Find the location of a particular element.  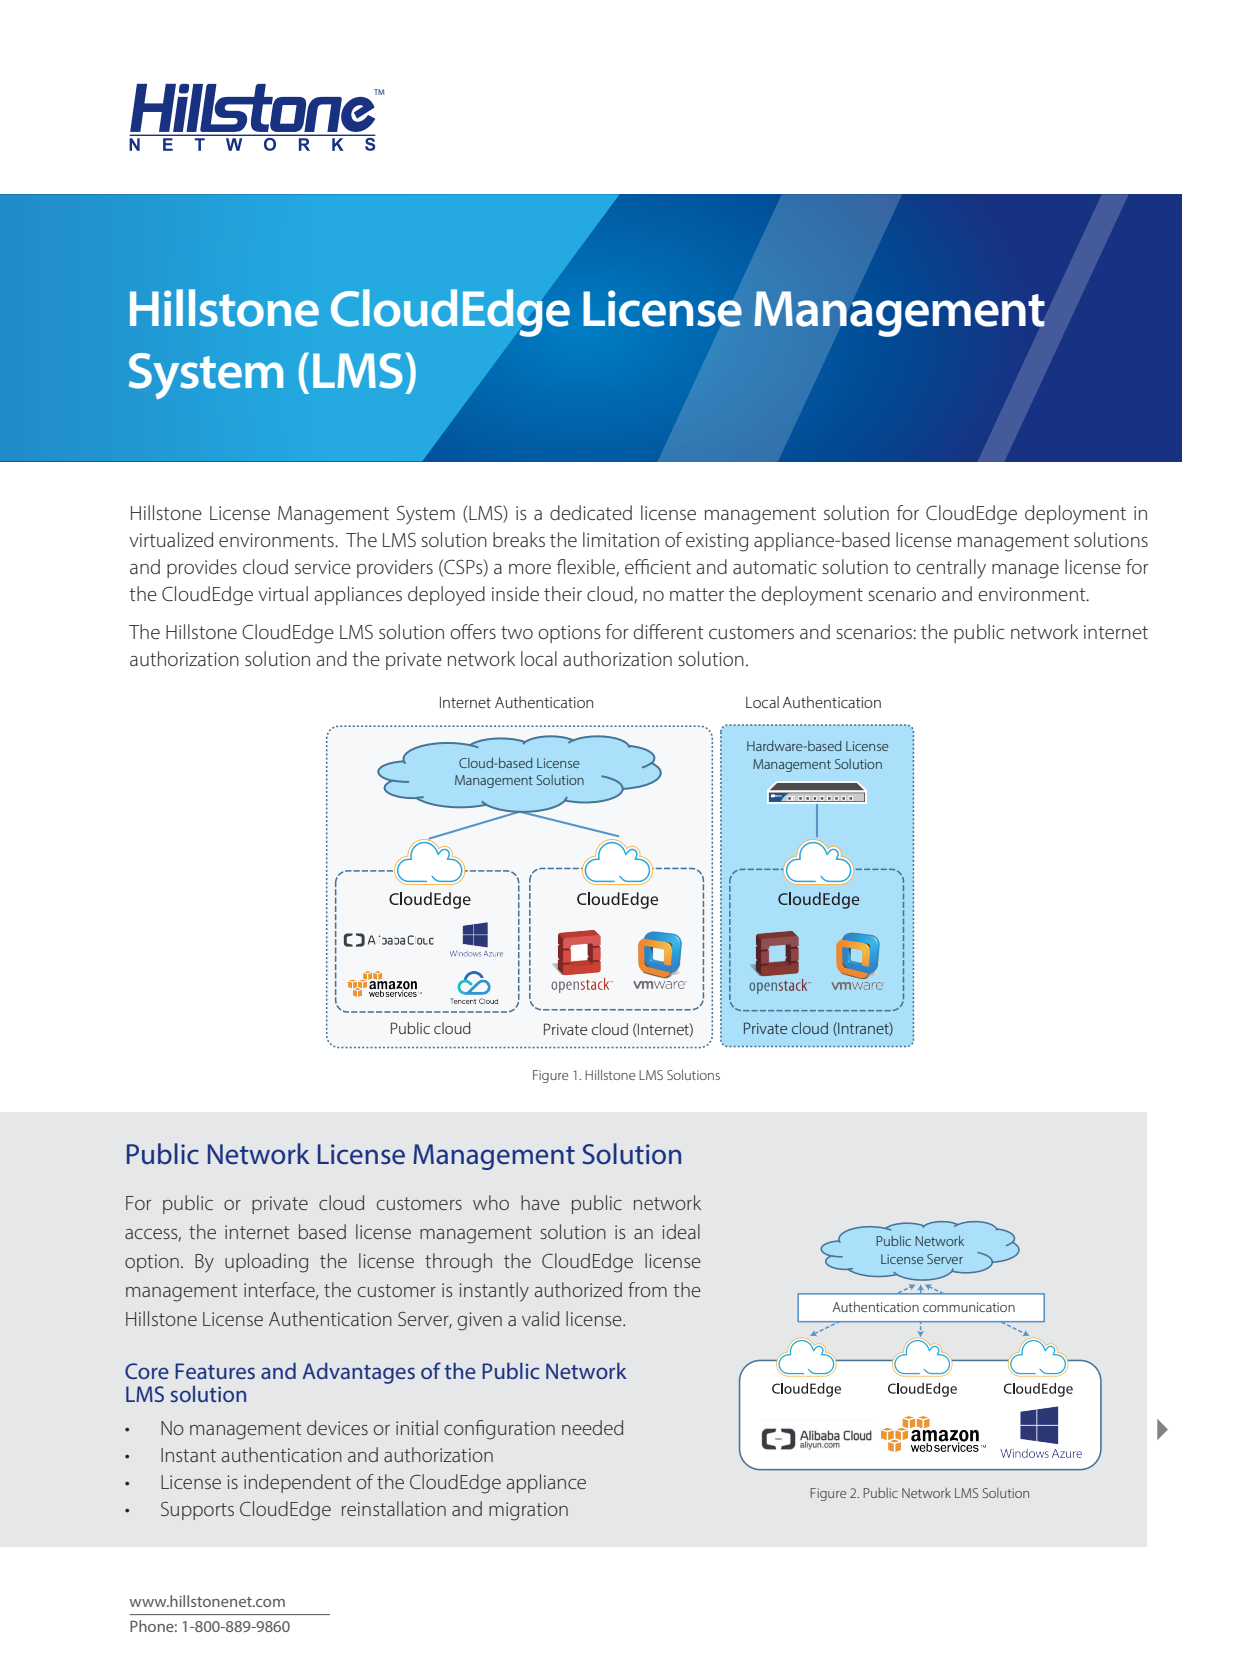

have is located at coordinates (540, 1202).
